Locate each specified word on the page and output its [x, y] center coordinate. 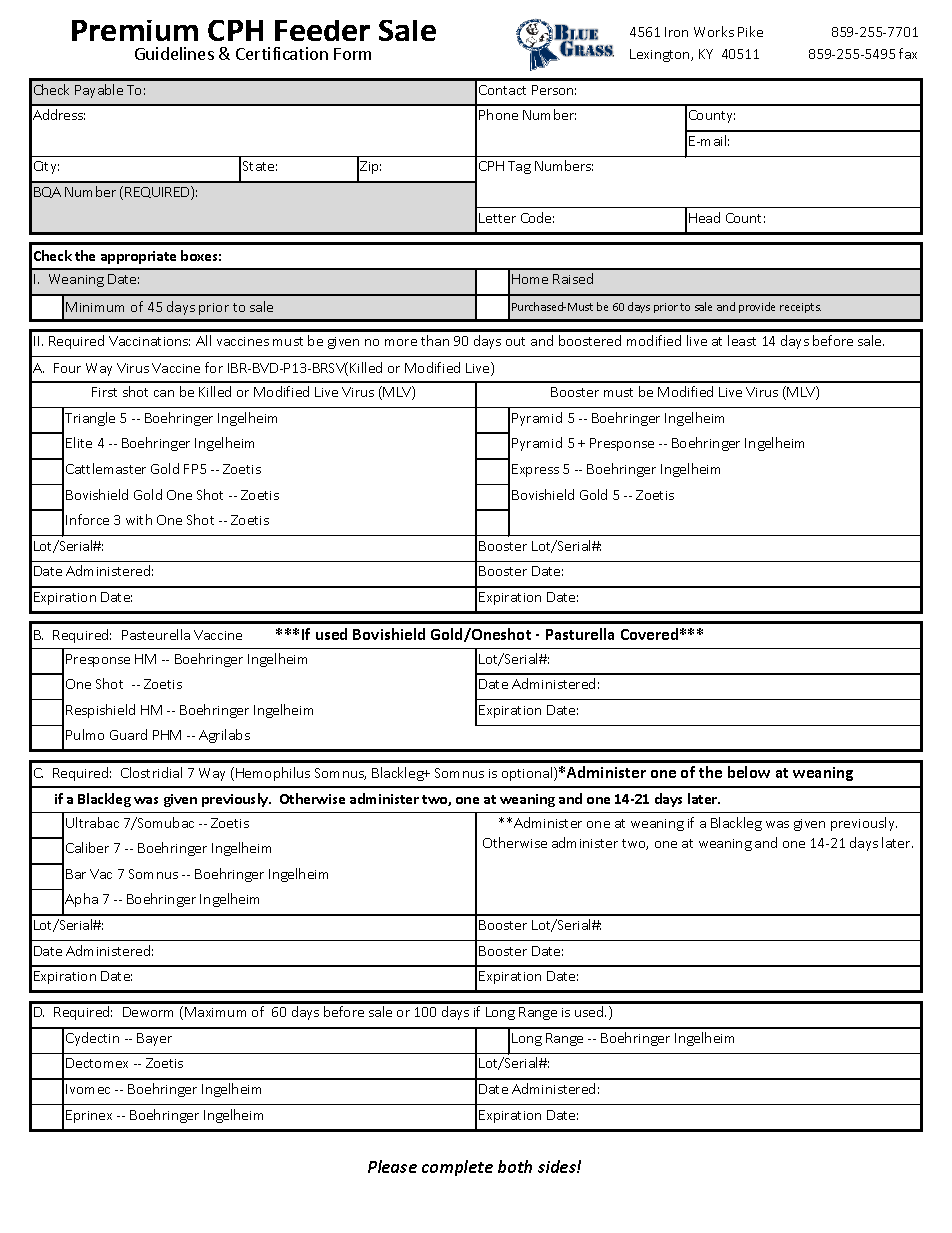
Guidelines [174, 53]
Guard [128, 734]
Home [530, 279]
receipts [800, 308]
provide [757, 307]
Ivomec [88, 1089]
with [139, 519]
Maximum [215, 1012]
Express [535, 470]
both [515, 1166]
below [749, 772]
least [742, 340]
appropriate [138, 257]
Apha [81, 900]
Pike [750, 31]
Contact [502, 90]
